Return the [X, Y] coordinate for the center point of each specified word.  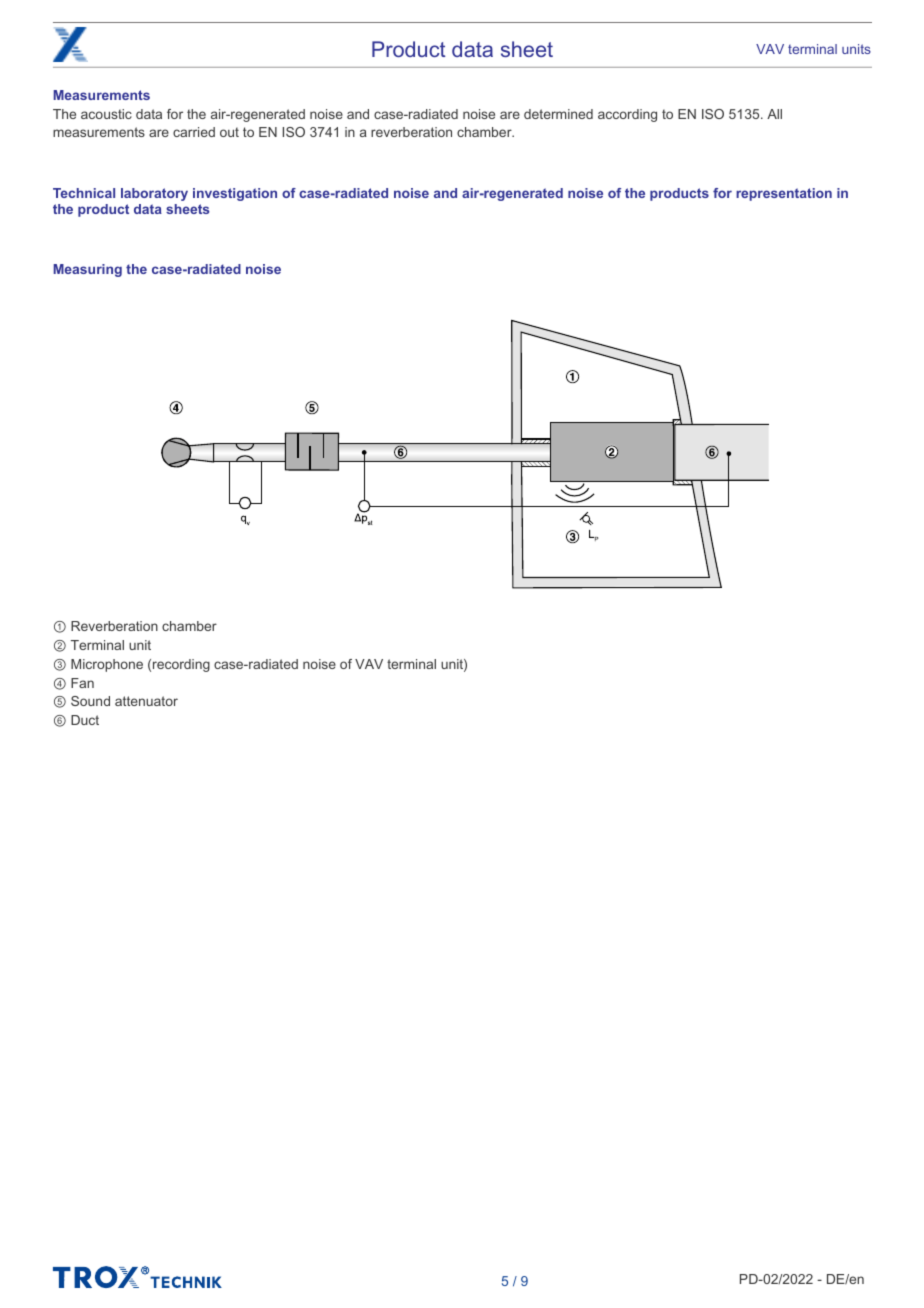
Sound [90, 701]
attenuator [146, 701]
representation [784, 194]
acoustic [106, 114]
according [627, 115]
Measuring [88, 270]
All [774, 114]
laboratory [154, 194]
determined [558, 114]
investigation [235, 194]
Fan [82, 683]
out [229, 132]
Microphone [107, 665]
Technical [84, 193]
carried [194, 132]
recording [181, 665]
